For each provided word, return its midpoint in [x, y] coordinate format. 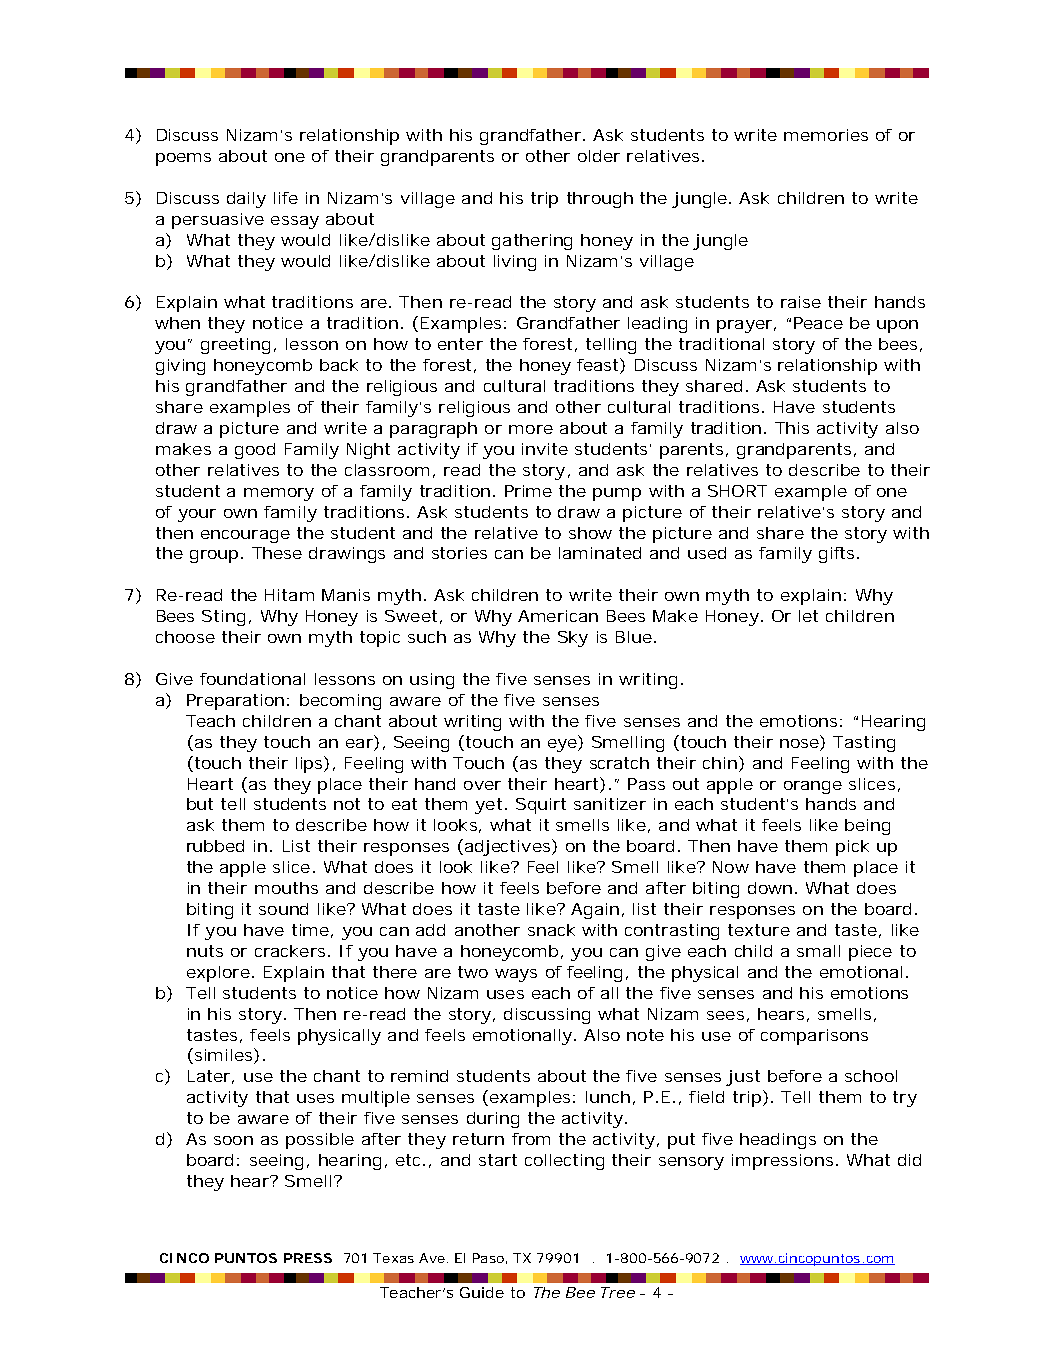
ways [516, 975]
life [286, 198]
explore [218, 974]
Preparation [235, 702]
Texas [393, 1258]
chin [721, 762]
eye [563, 745]
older [599, 156]
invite [545, 449]
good [255, 451]
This [792, 428]
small [818, 951]
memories [826, 135]
